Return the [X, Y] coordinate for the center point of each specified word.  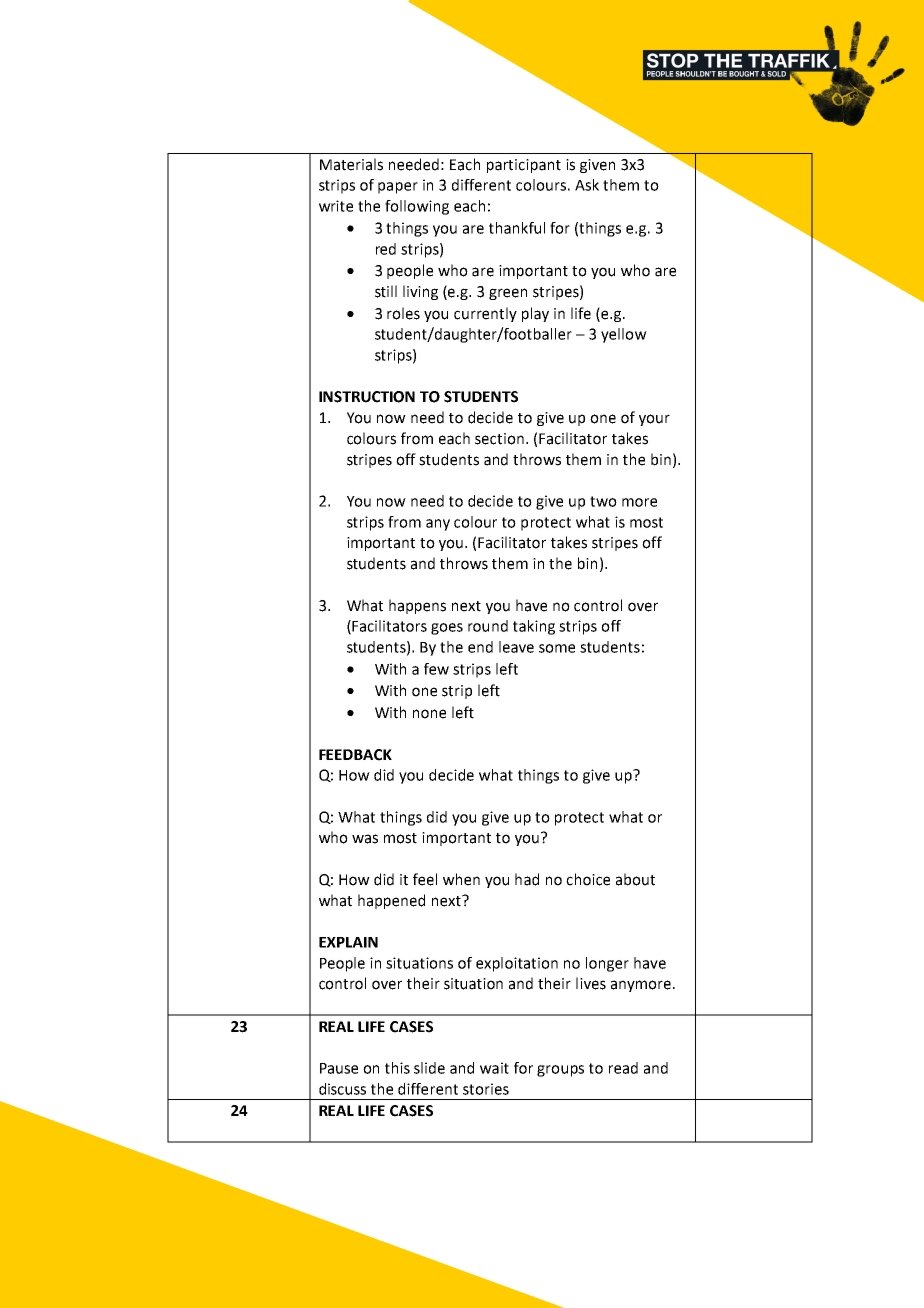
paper [398, 188]
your [654, 420]
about [635, 879]
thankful [517, 228]
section [499, 439]
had [527, 879]
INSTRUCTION [367, 397]
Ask [587, 185]
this [397, 1068]
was [365, 839]
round [488, 626]
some [557, 648]
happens [417, 606]
